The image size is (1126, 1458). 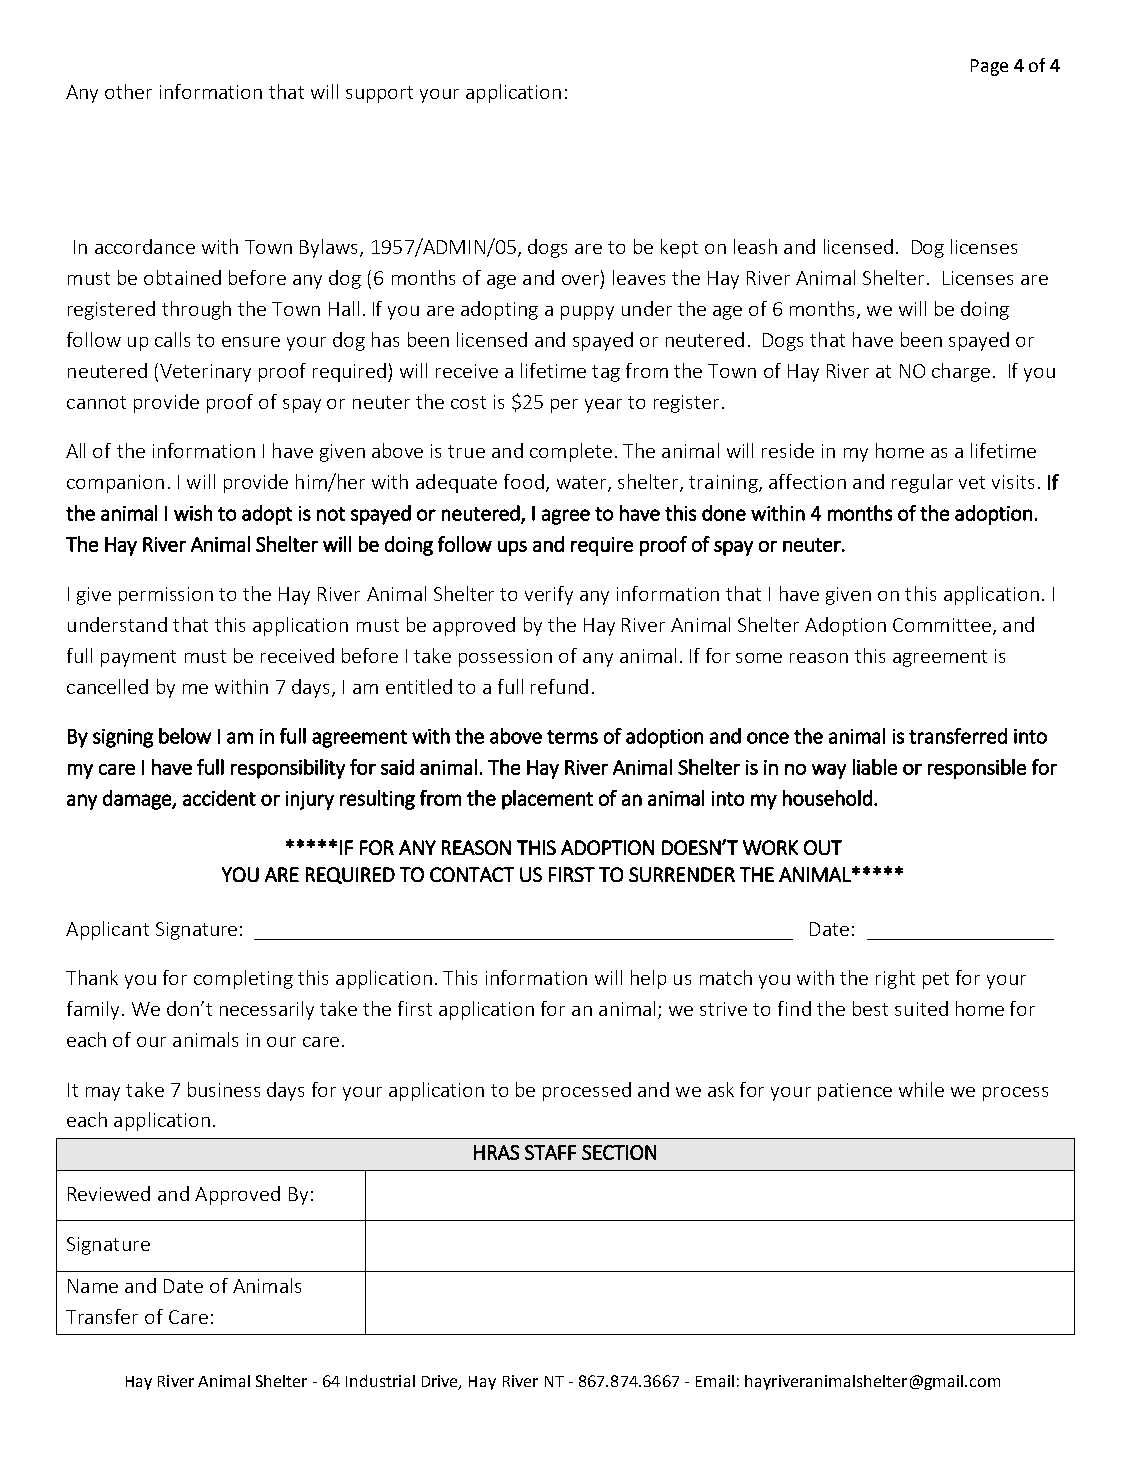 What do you see at coordinates (572, 737) in the screenshot?
I see `terms` at bounding box center [572, 737].
